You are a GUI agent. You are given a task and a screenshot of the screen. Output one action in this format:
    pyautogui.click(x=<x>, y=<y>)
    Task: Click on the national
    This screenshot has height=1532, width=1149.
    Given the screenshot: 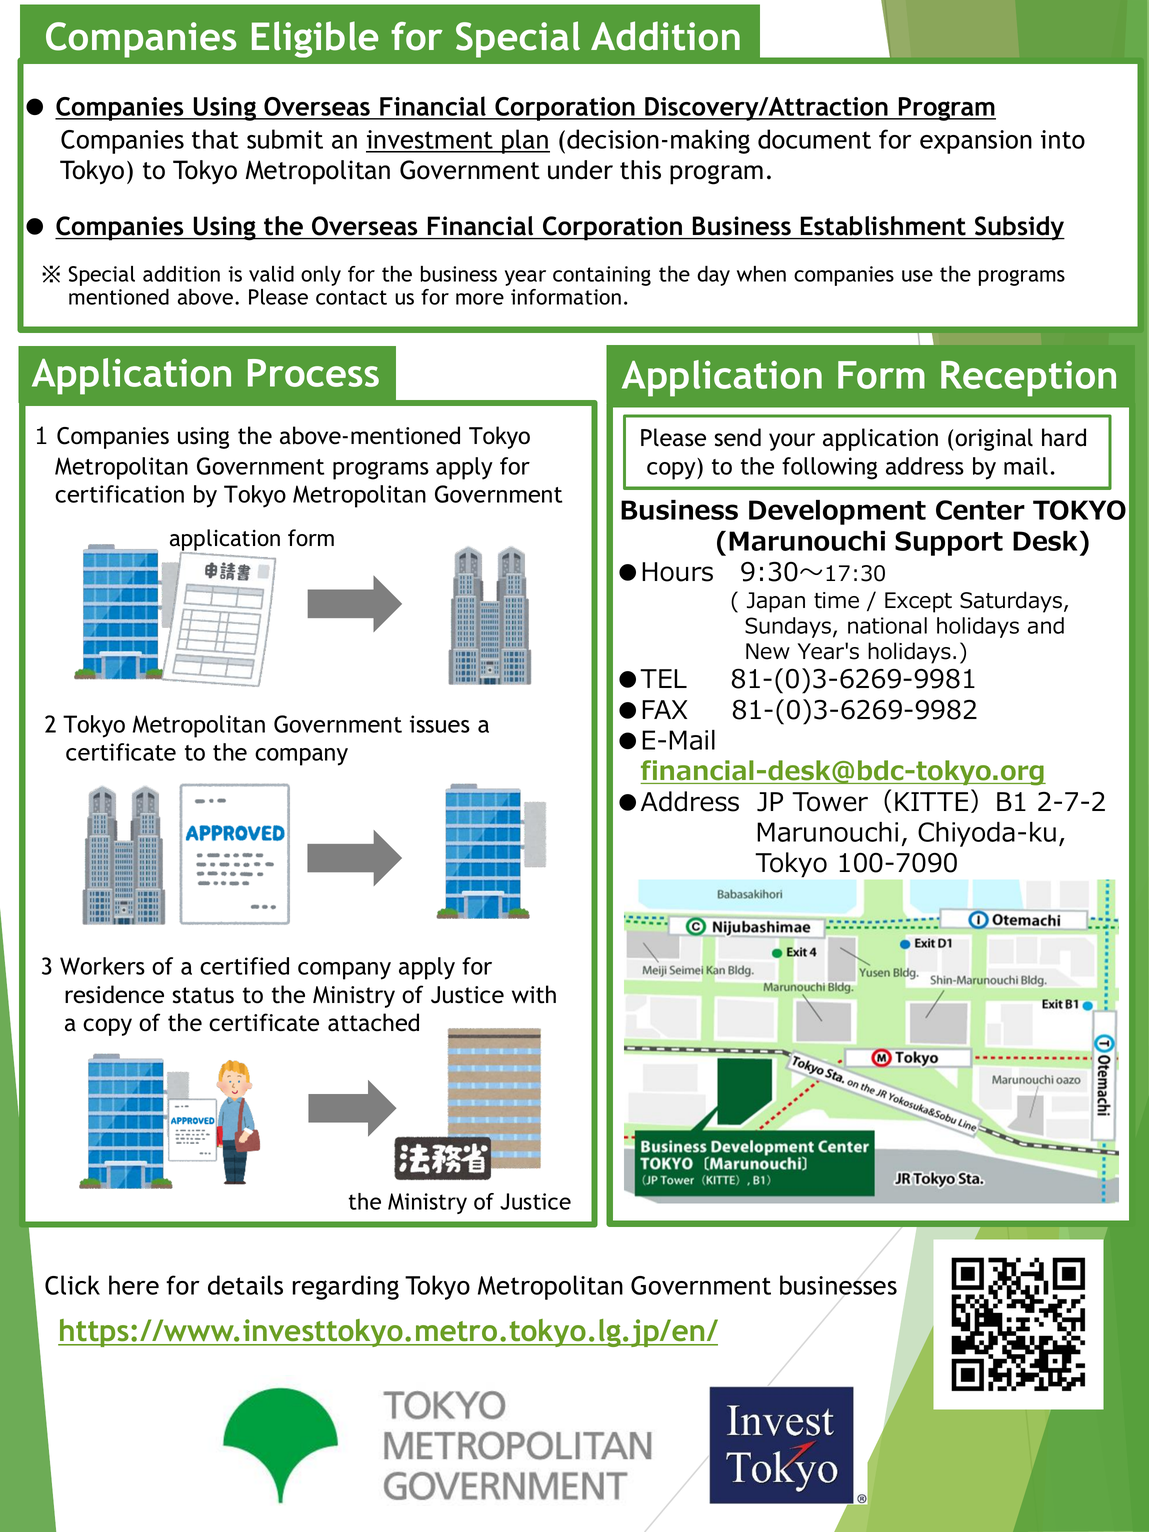 What is the action you would take?
    pyautogui.click(x=887, y=625)
